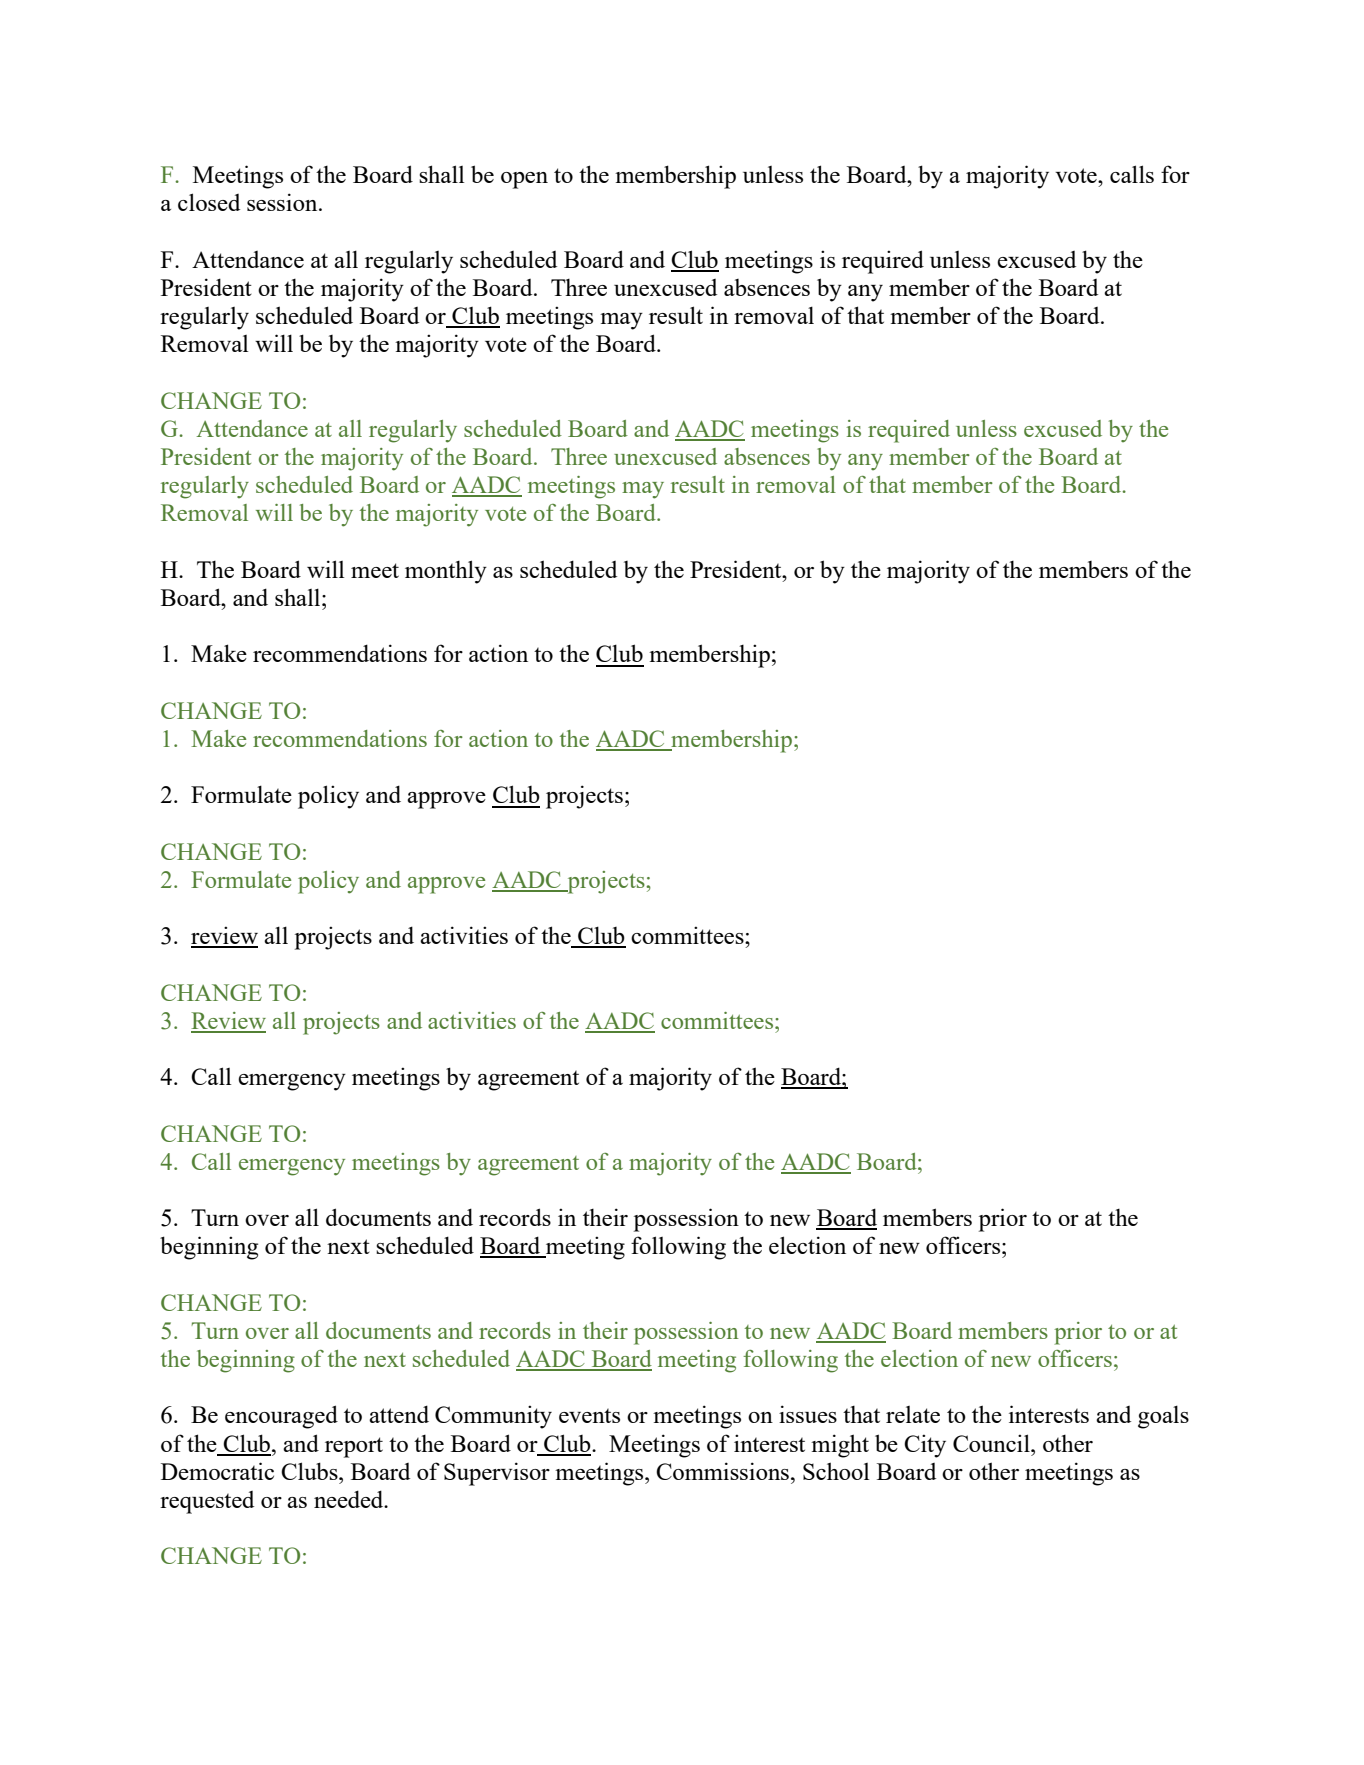  I want to click on Council, so click(992, 1443).
